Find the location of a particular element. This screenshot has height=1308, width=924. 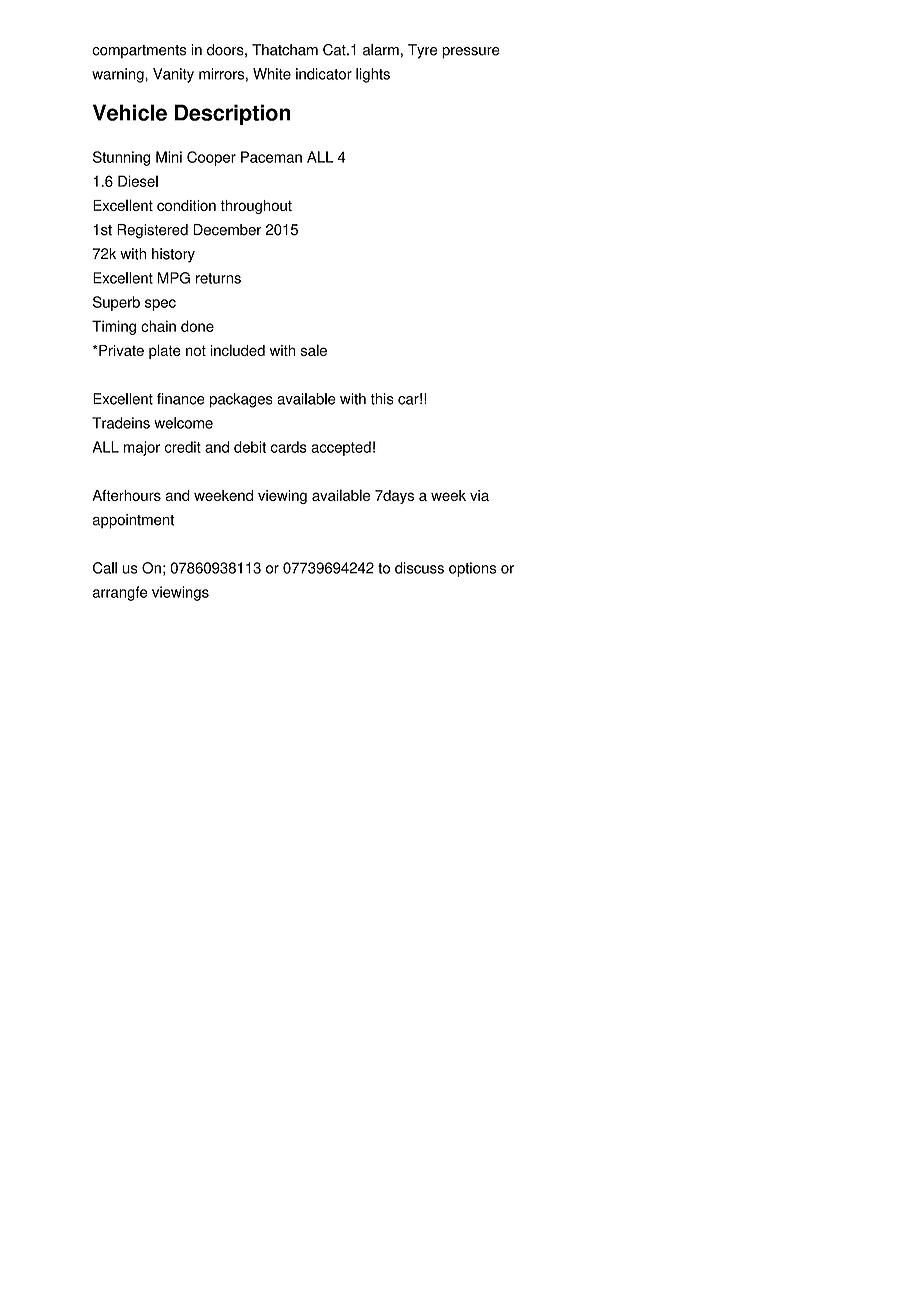

sale is located at coordinates (314, 350).
